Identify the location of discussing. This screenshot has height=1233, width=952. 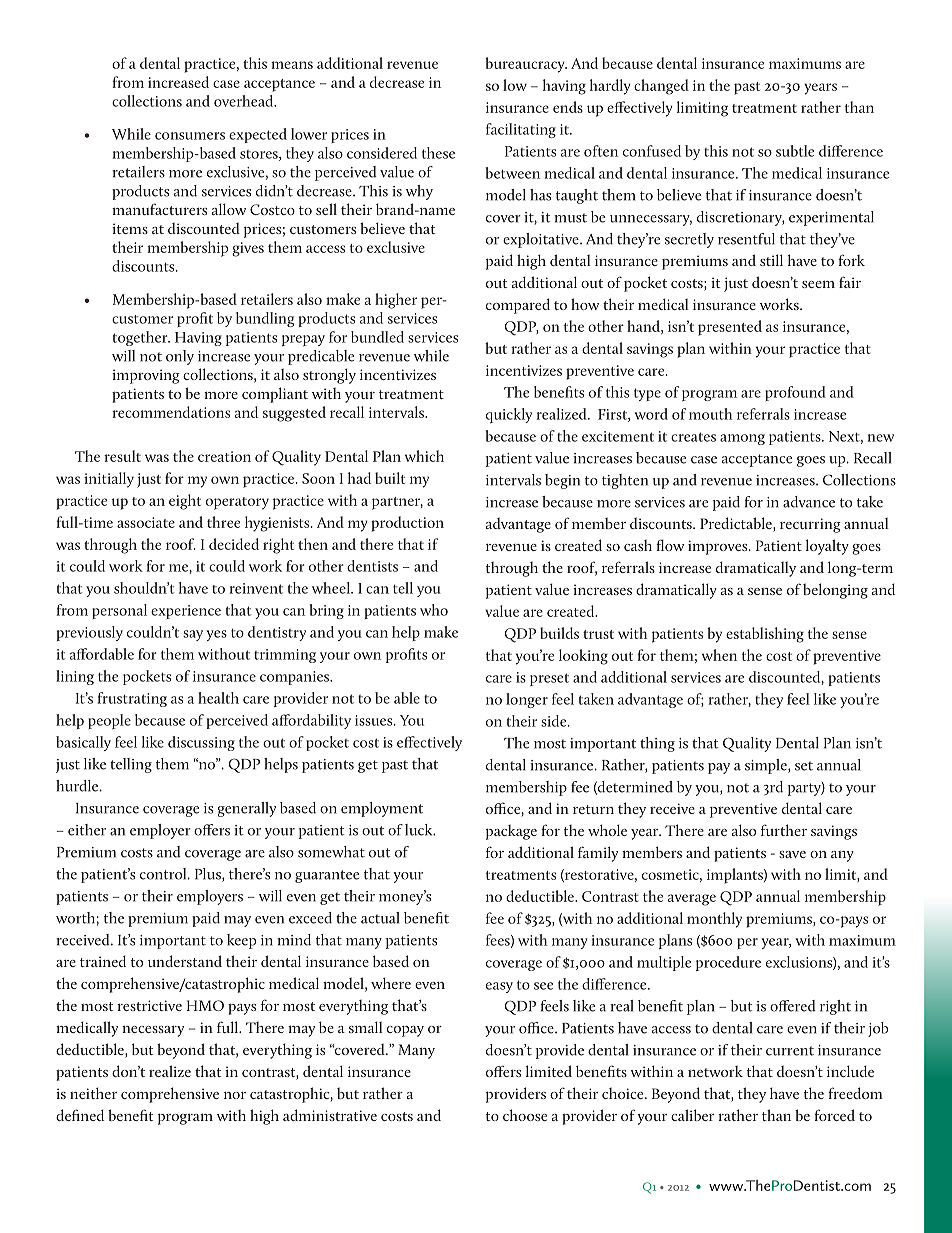
(201, 743).
